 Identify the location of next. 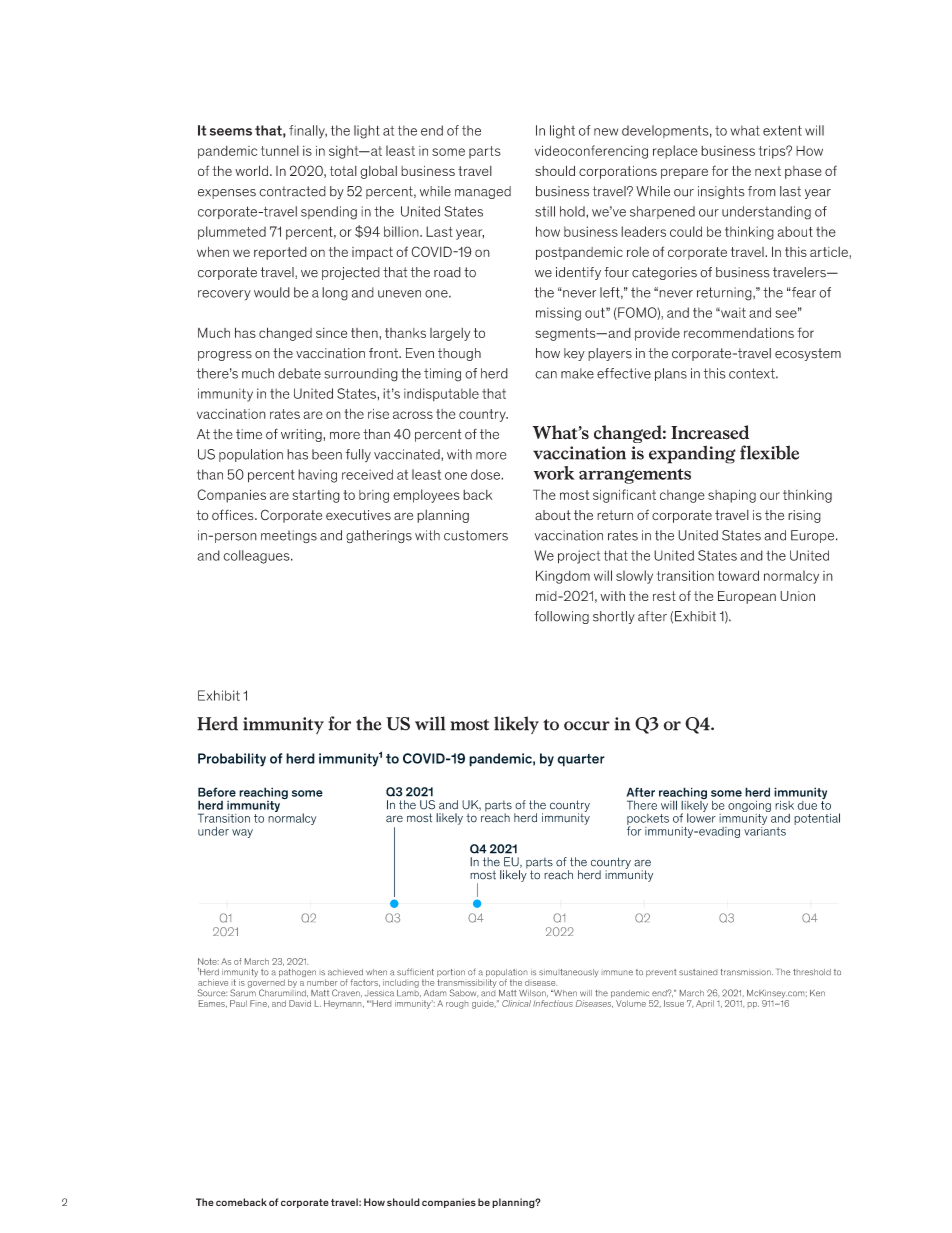
(768, 171).
